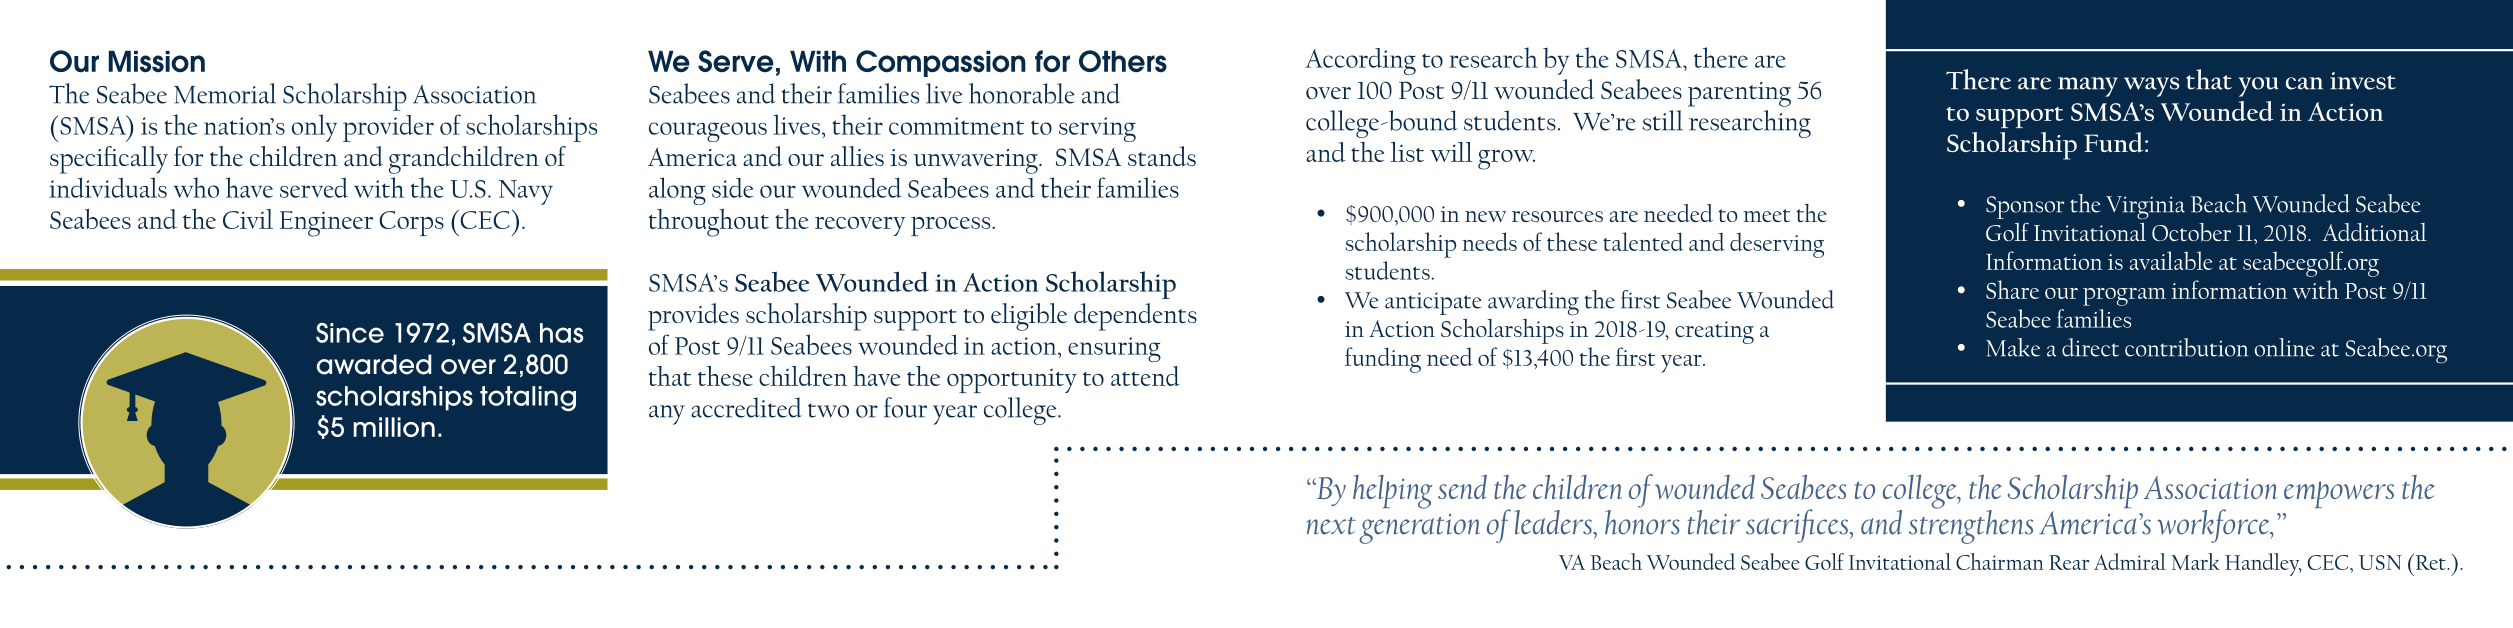 Image resolution: width=2513 pixels, height=628 pixels. Describe the element at coordinates (2151, 87) in the screenshot. I see `ways` at that location.
